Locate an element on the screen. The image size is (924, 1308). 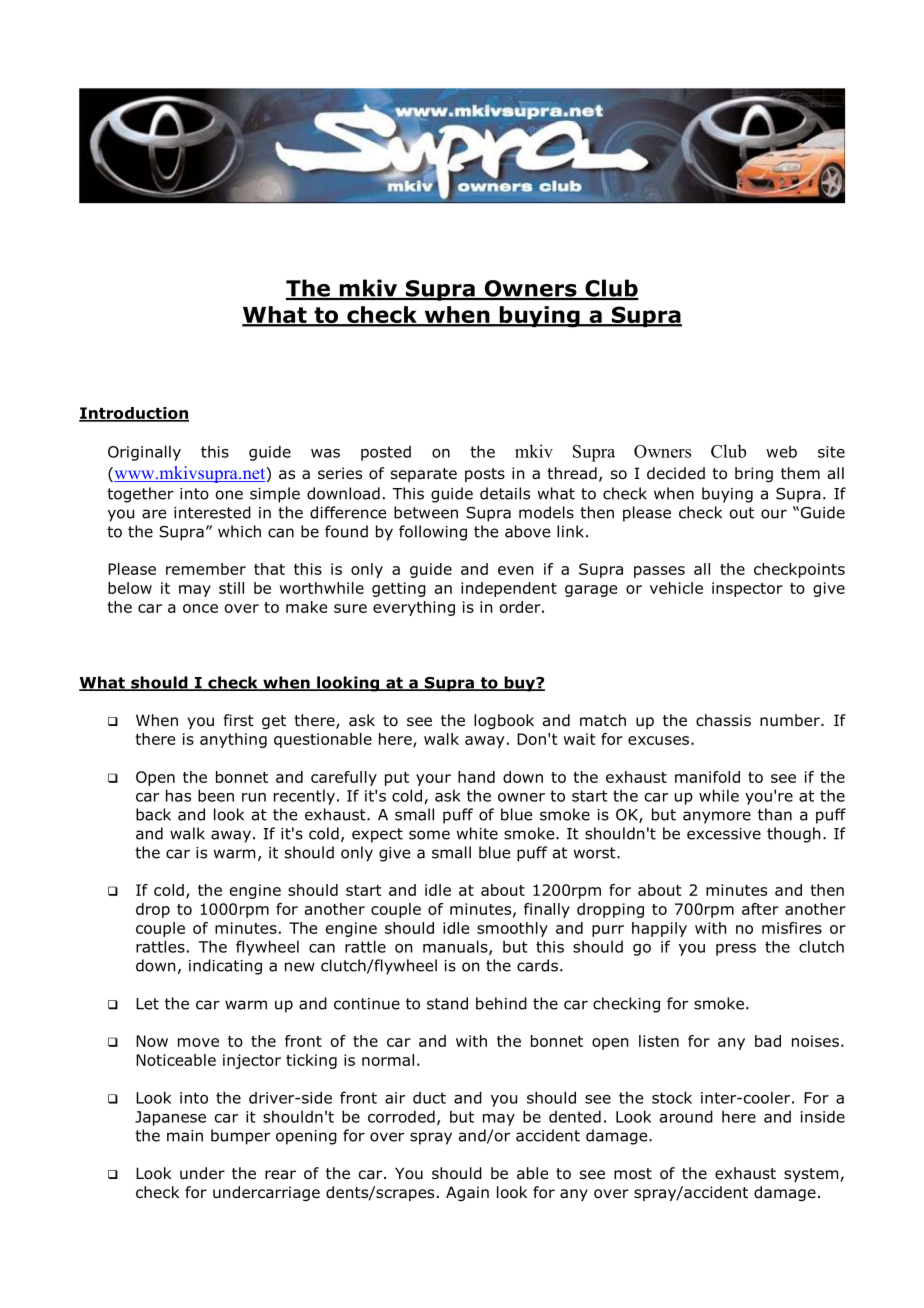
than is located at coordinates (775, 814).
